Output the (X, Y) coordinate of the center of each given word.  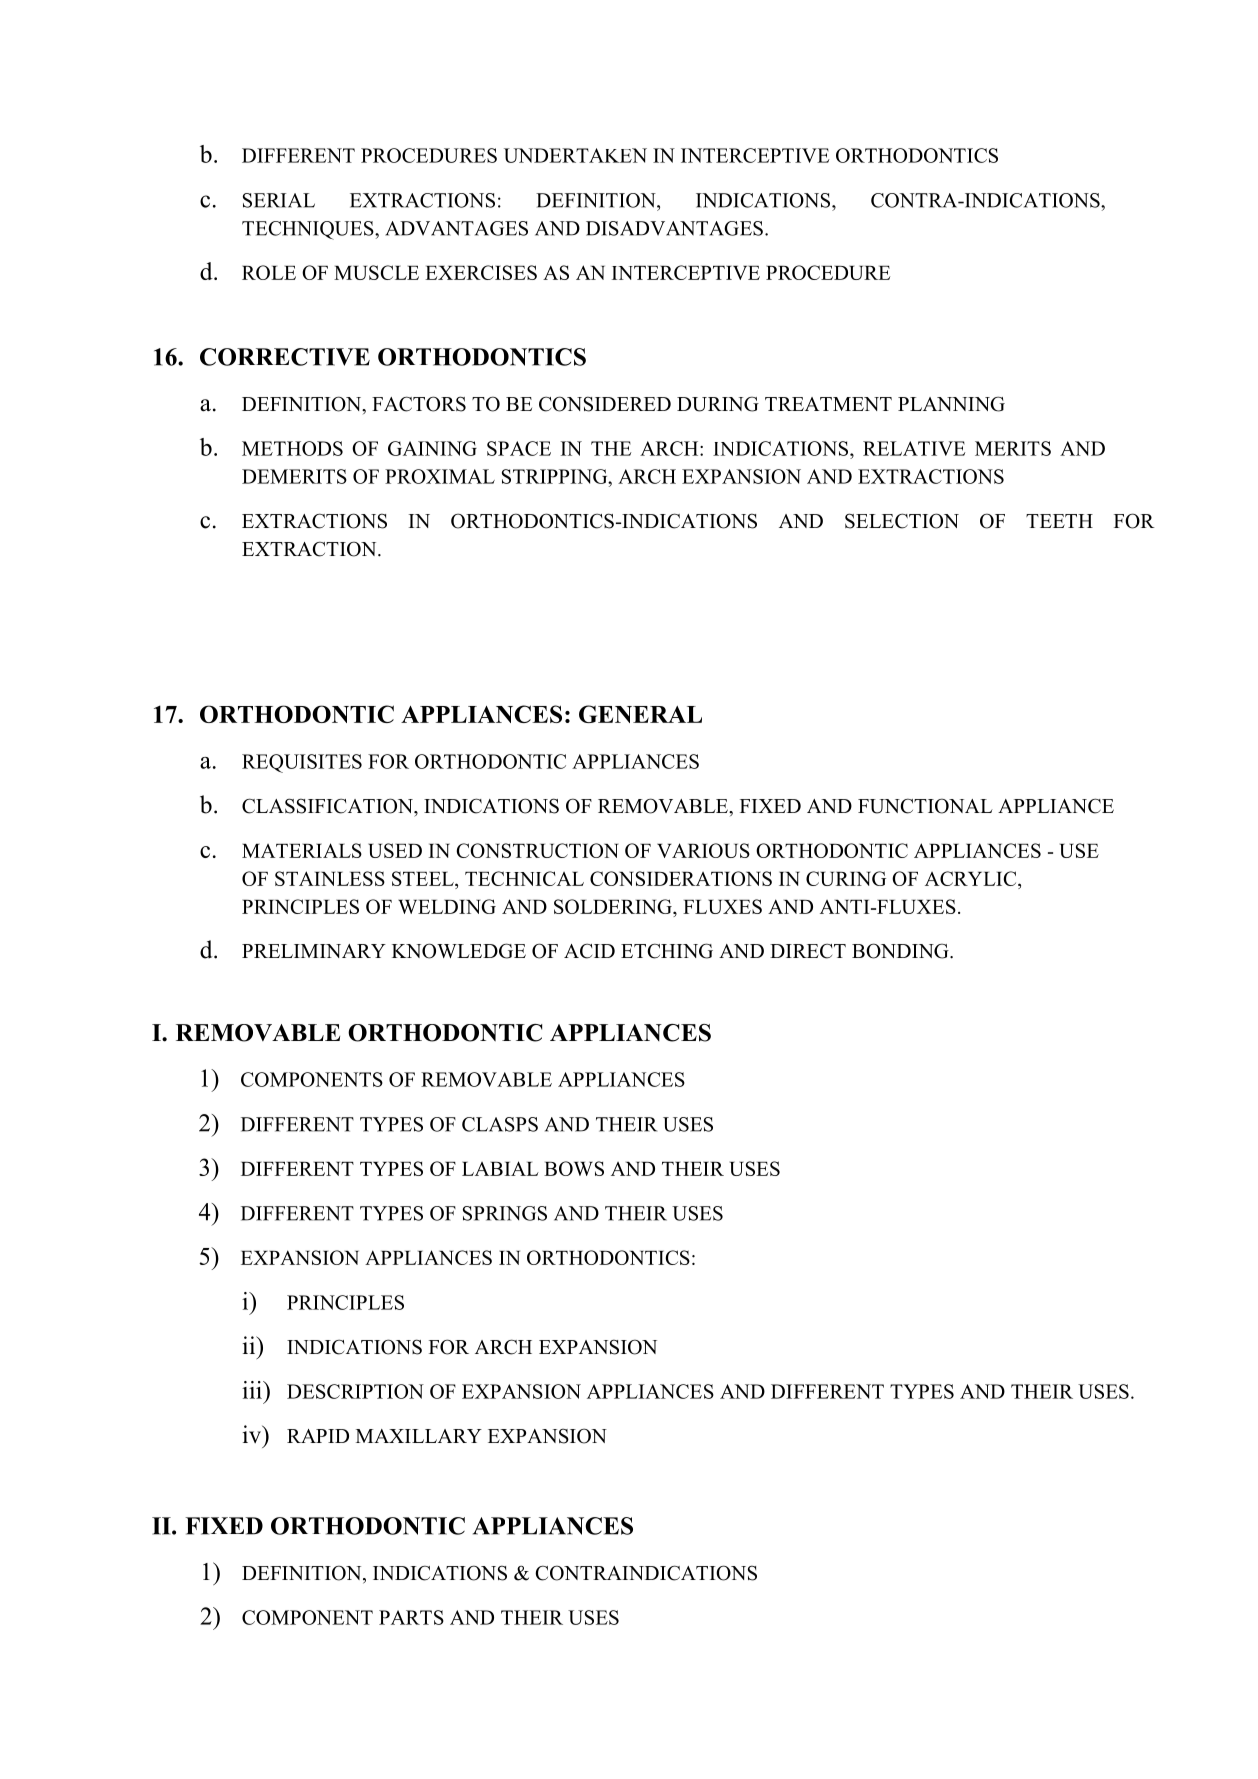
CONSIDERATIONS (681, 878)
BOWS (574, 1168)
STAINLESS (330, 878)
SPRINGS (505, 1213)
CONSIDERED (605, 404)
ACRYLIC (972, 880)
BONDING (901, 951)
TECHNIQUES (309, 230)
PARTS (411, 1617)
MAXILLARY (419, 1436)
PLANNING (951, 404)
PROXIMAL (440, 476)
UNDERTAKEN (575, 155)
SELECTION (902, 521)
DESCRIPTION (355, 1391)
